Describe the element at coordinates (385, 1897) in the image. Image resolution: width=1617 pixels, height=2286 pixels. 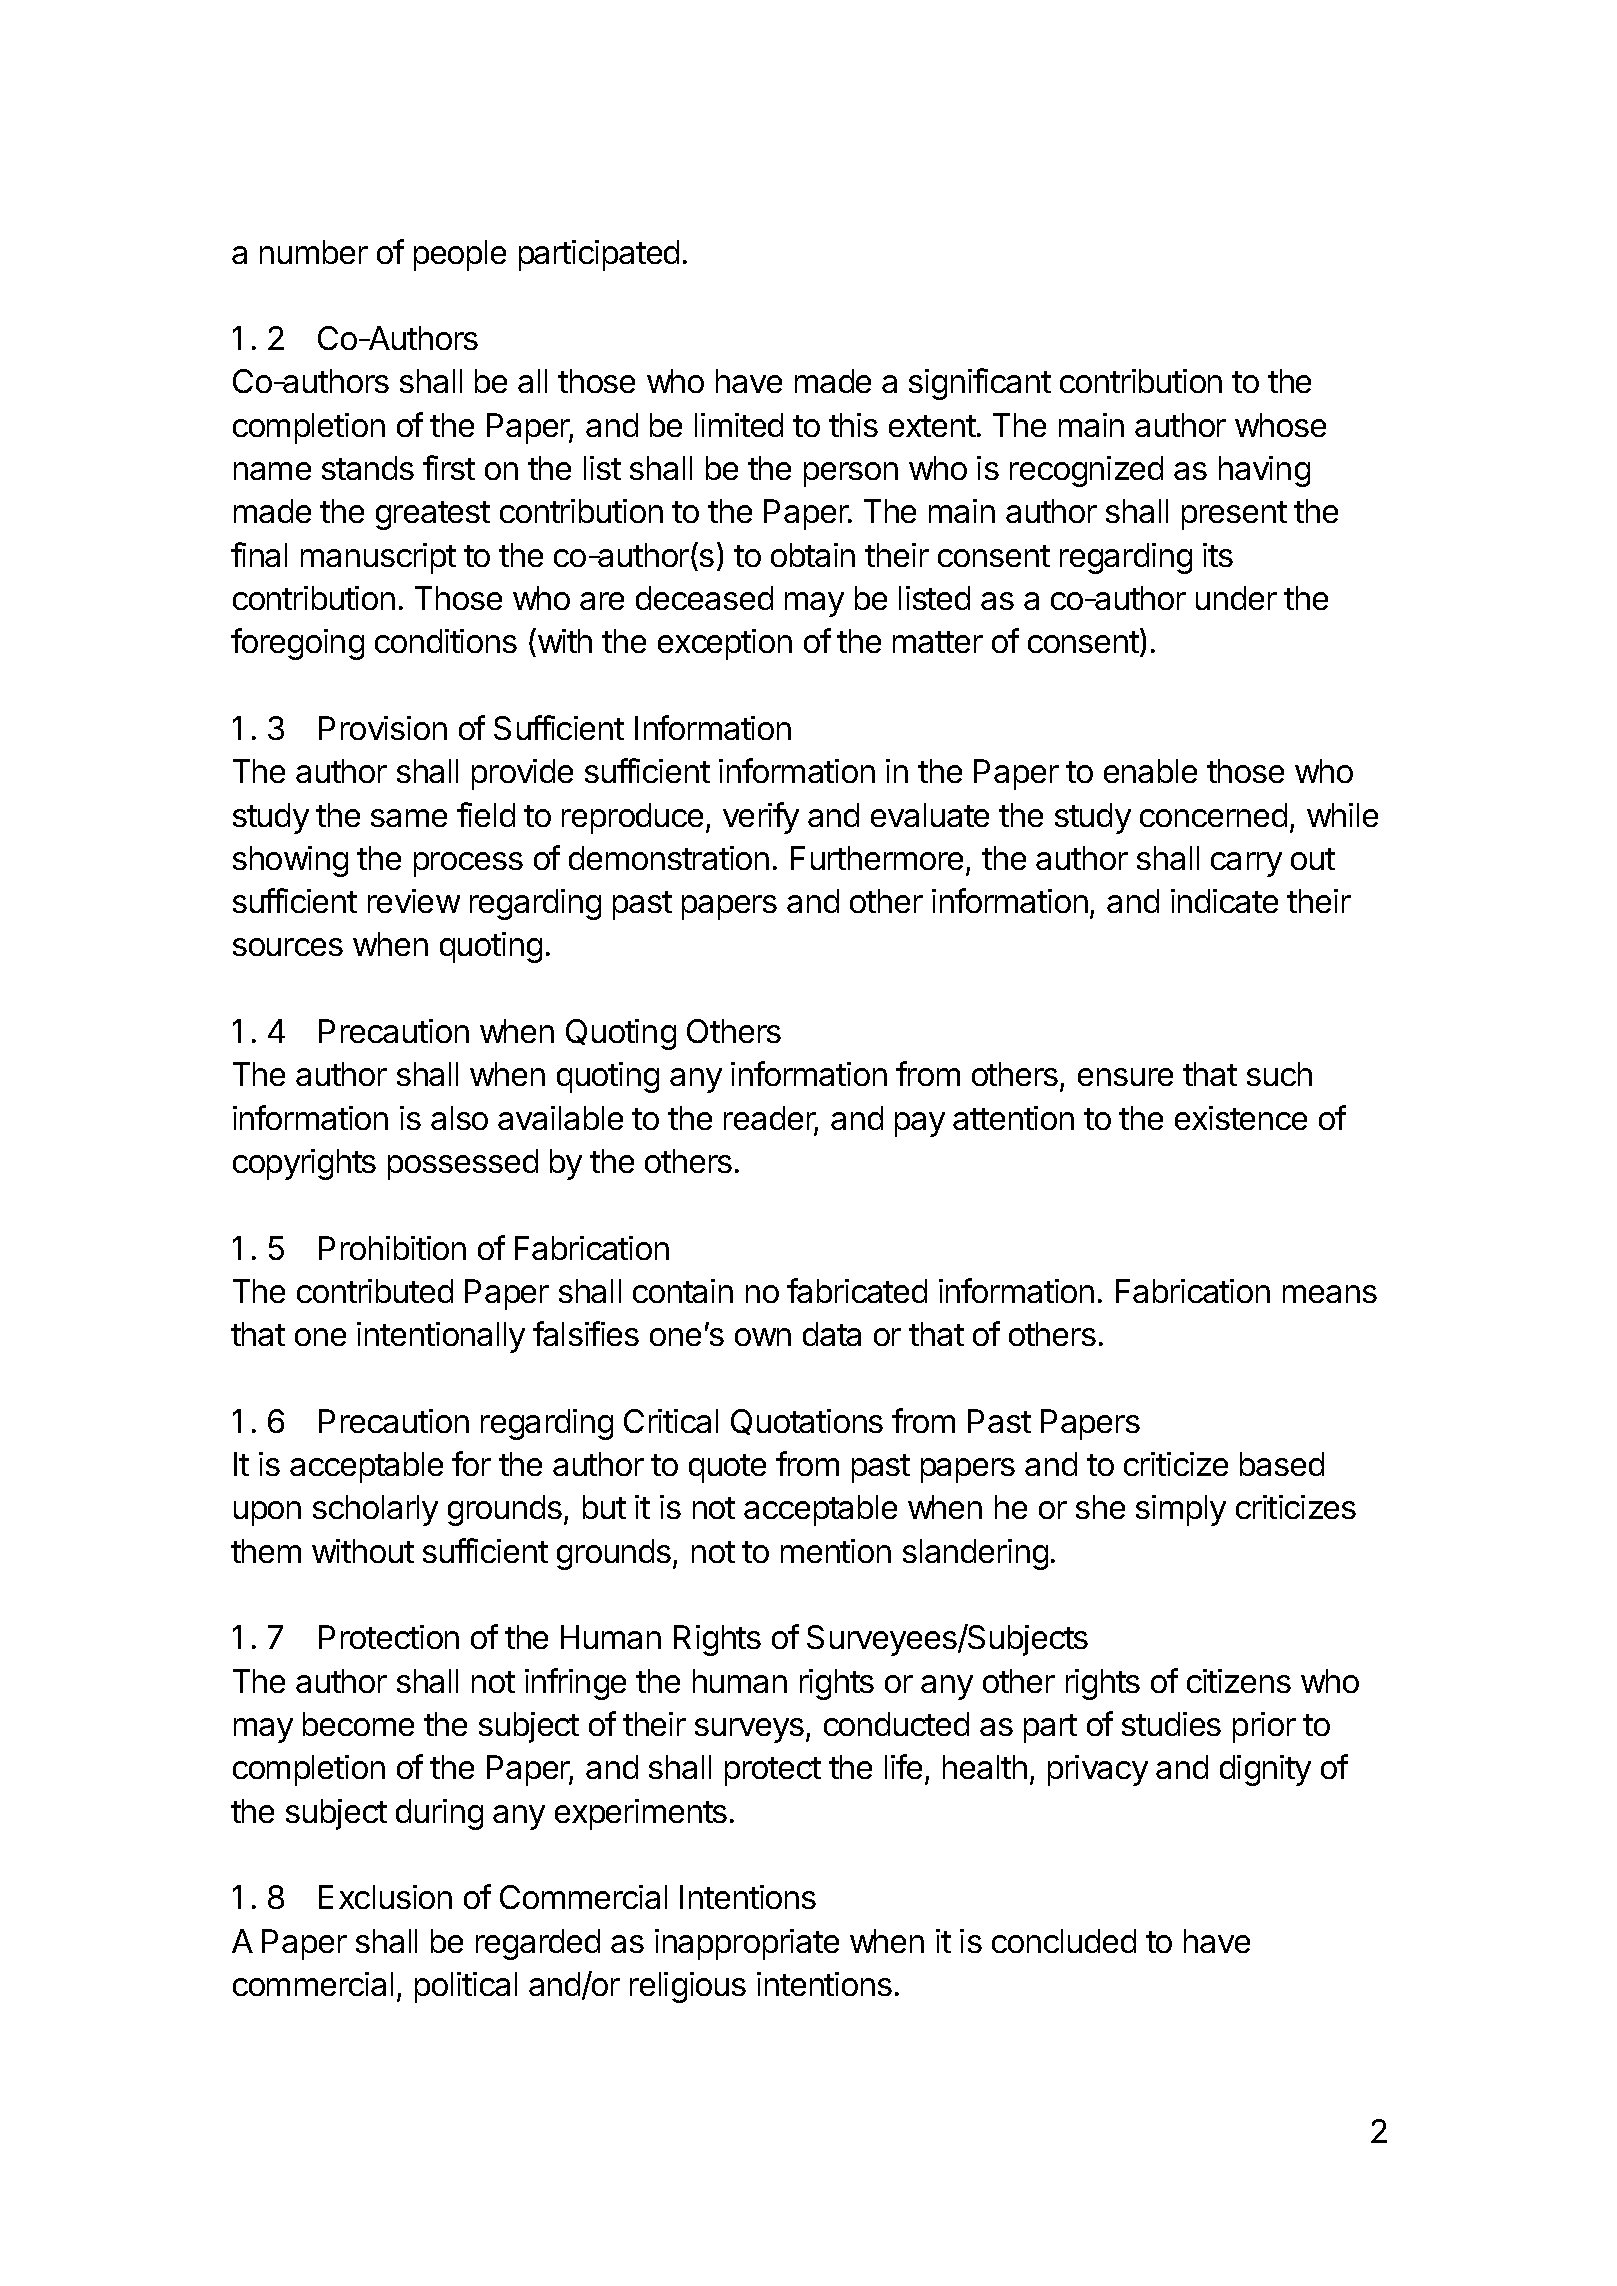
I see `Exclusion` at that location.
